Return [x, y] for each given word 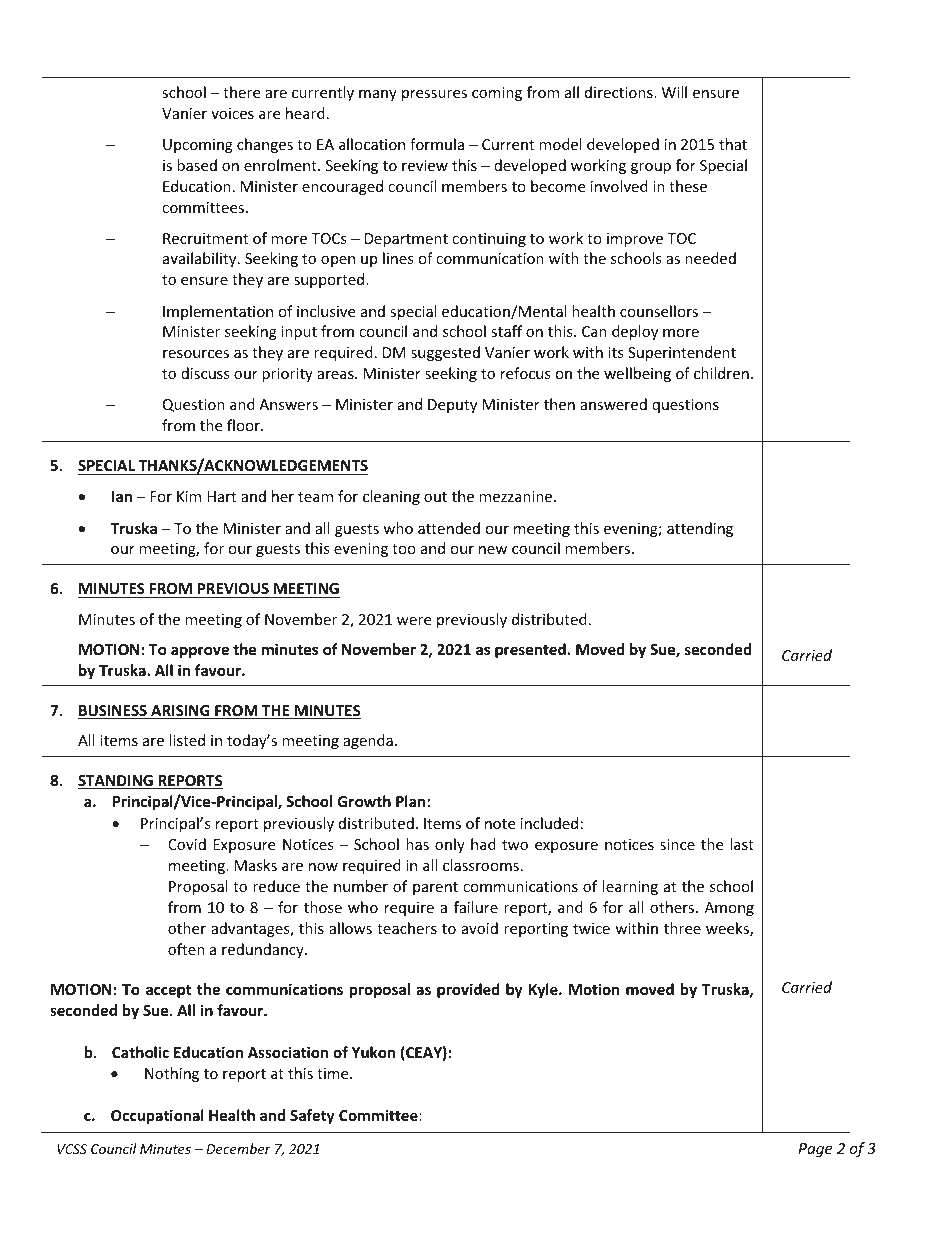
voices [232, 113]
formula [437, 144]
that [733, 144]
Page [815, 1150]
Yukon [373, 1052]
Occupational [157, 1116]
